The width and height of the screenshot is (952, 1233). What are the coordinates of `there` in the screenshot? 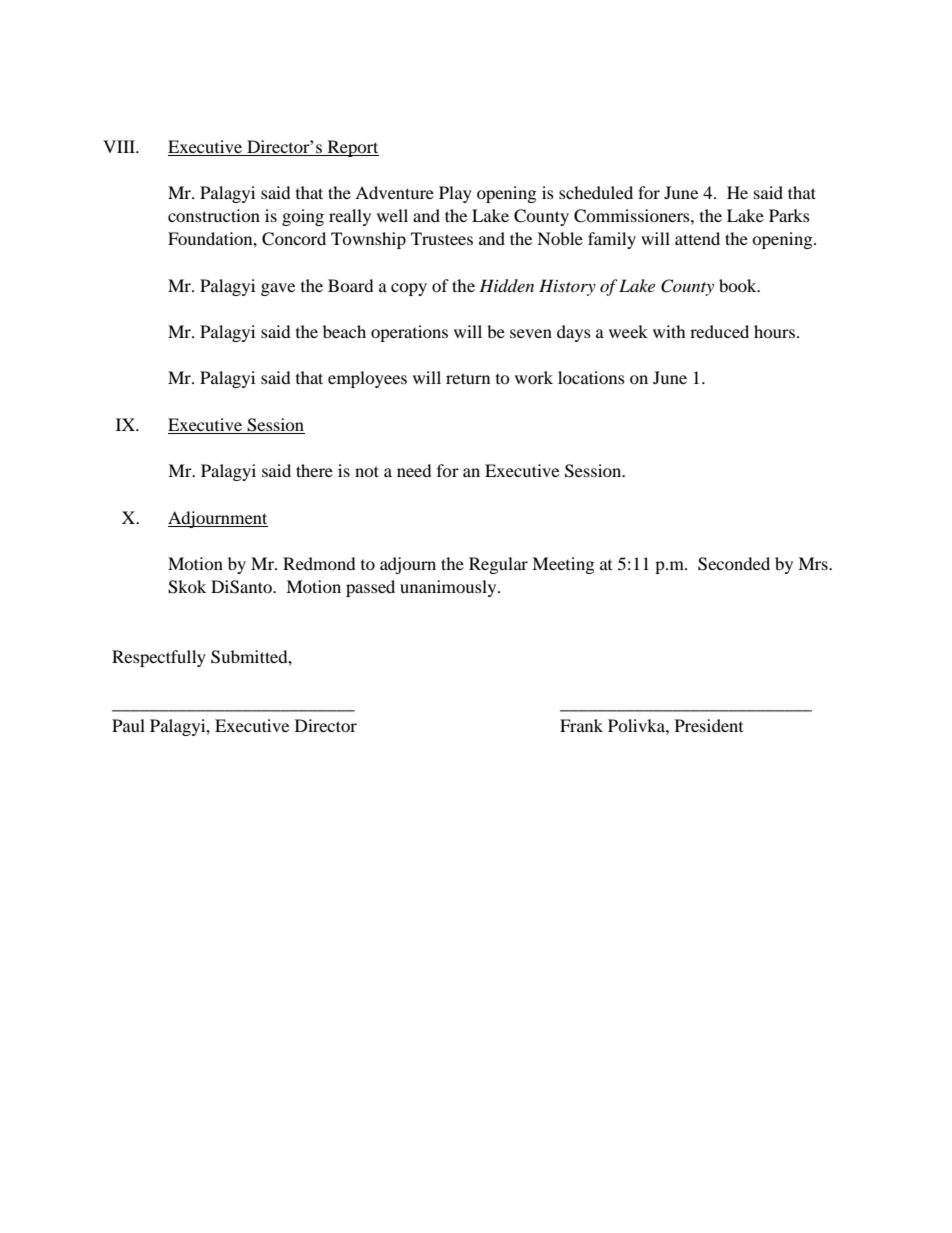 It's located at (314, 470).
